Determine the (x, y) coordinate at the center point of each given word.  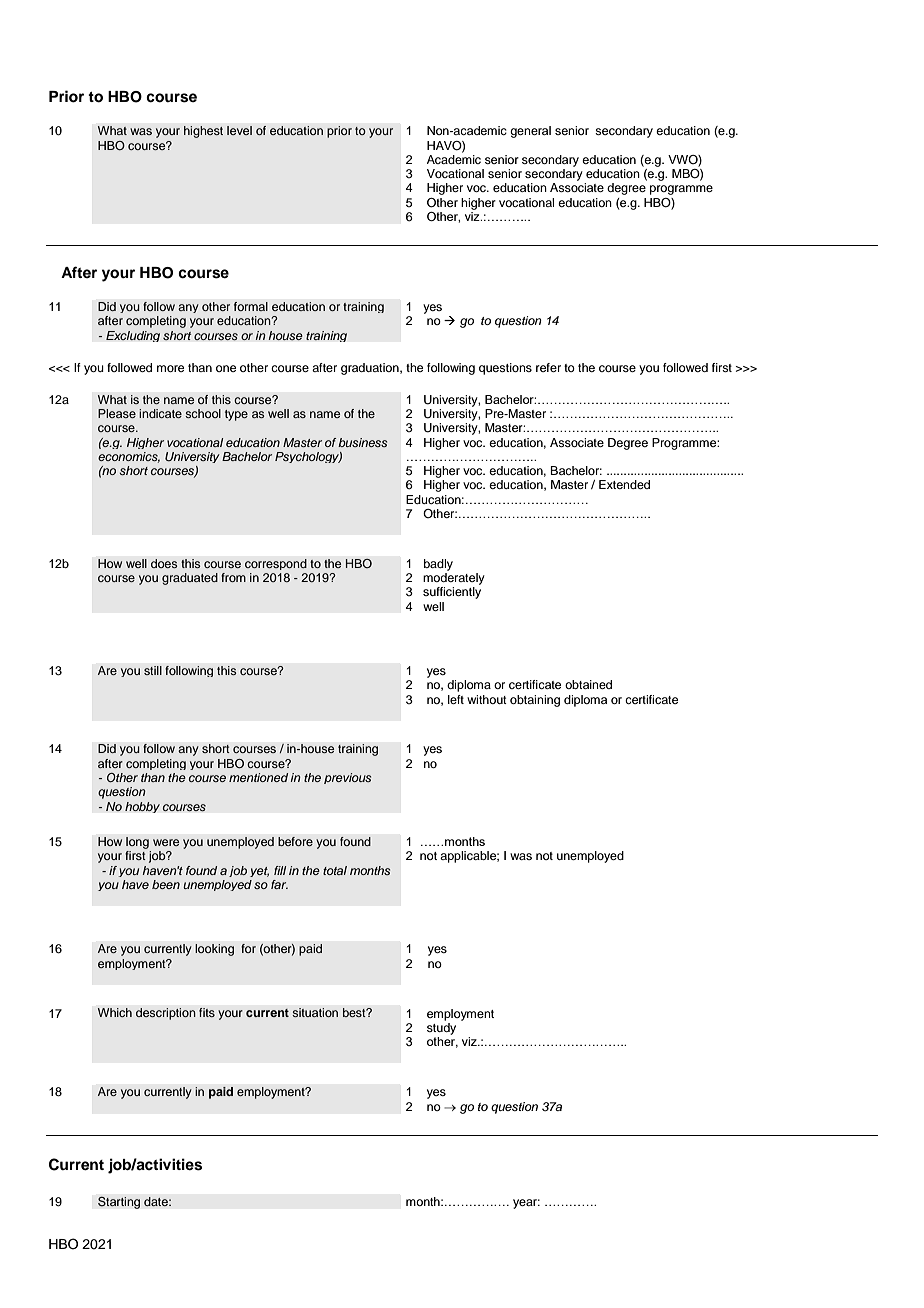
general (530, 132)
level (239, 130)
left (456, 699)
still (153, 670)
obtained (588, 684)
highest (203, 132)
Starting (119, 1202)
